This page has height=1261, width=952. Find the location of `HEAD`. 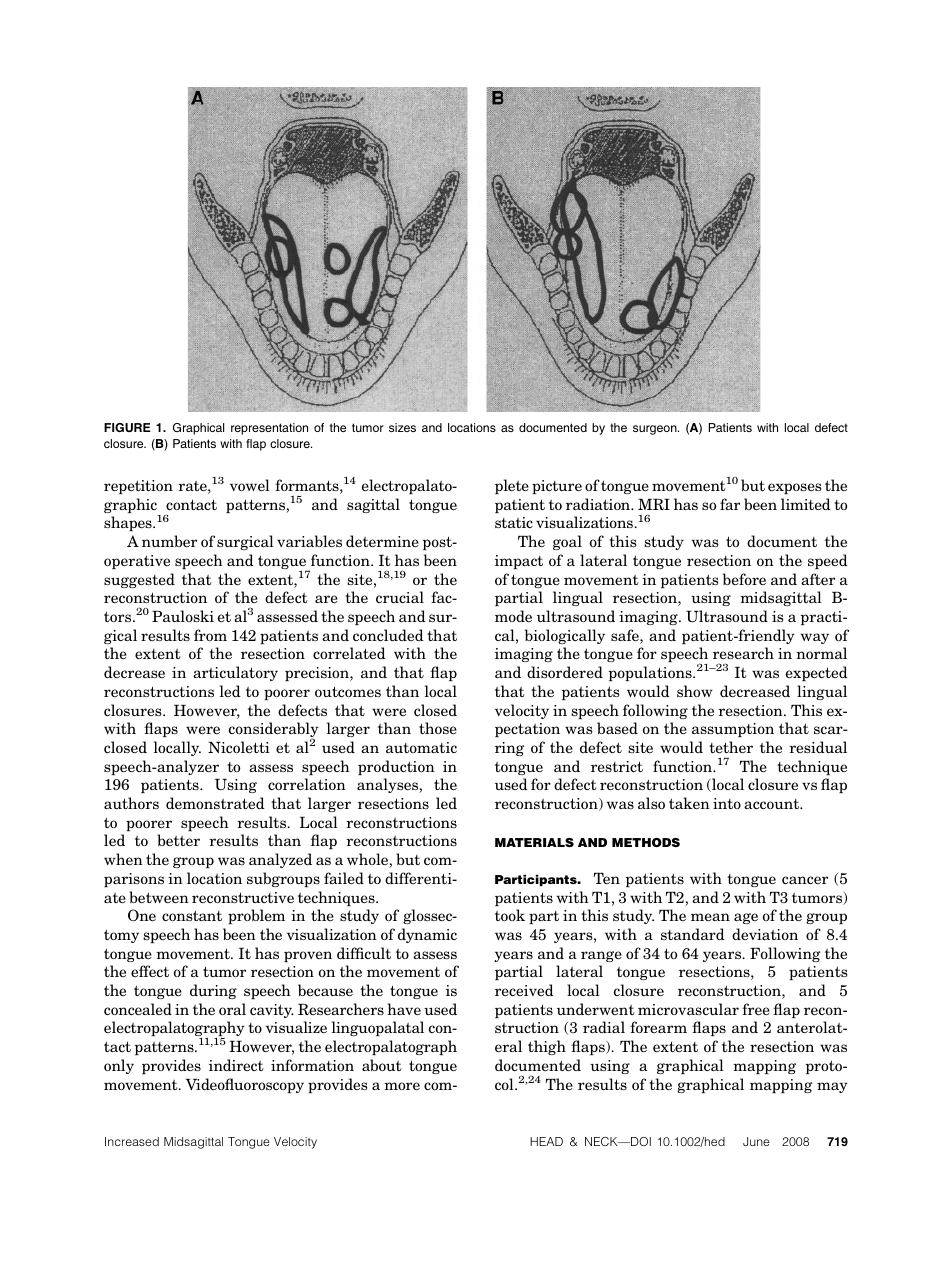

HEAD is located at coordinates (546, 1141).
